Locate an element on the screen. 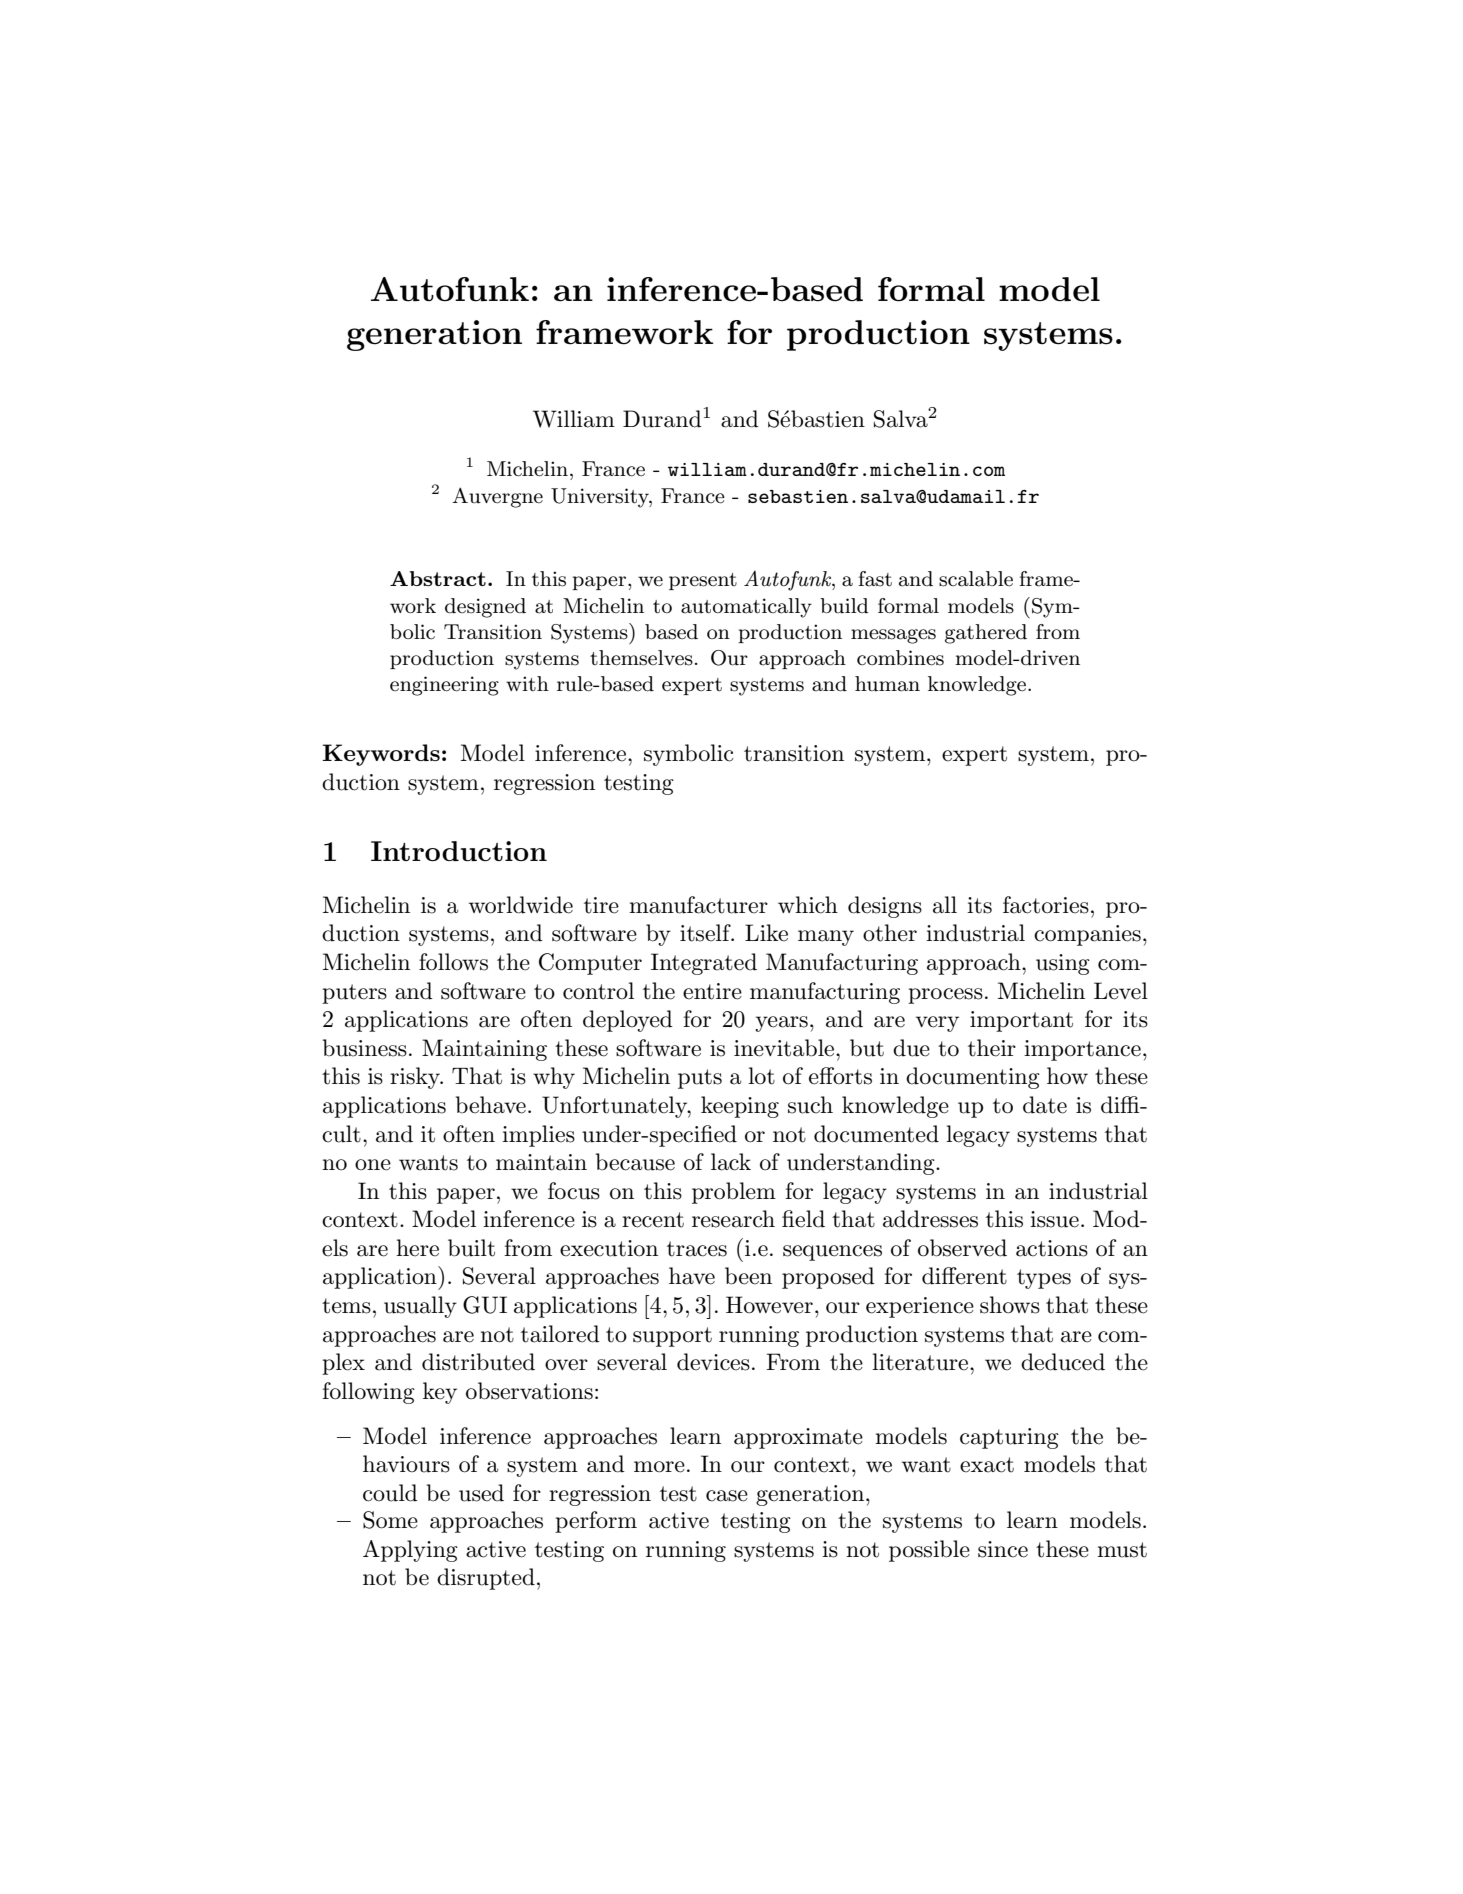 Image resolution: width=1463 pixels, height=1894 pixels. distributed is located at coordinates (478, 1362).
